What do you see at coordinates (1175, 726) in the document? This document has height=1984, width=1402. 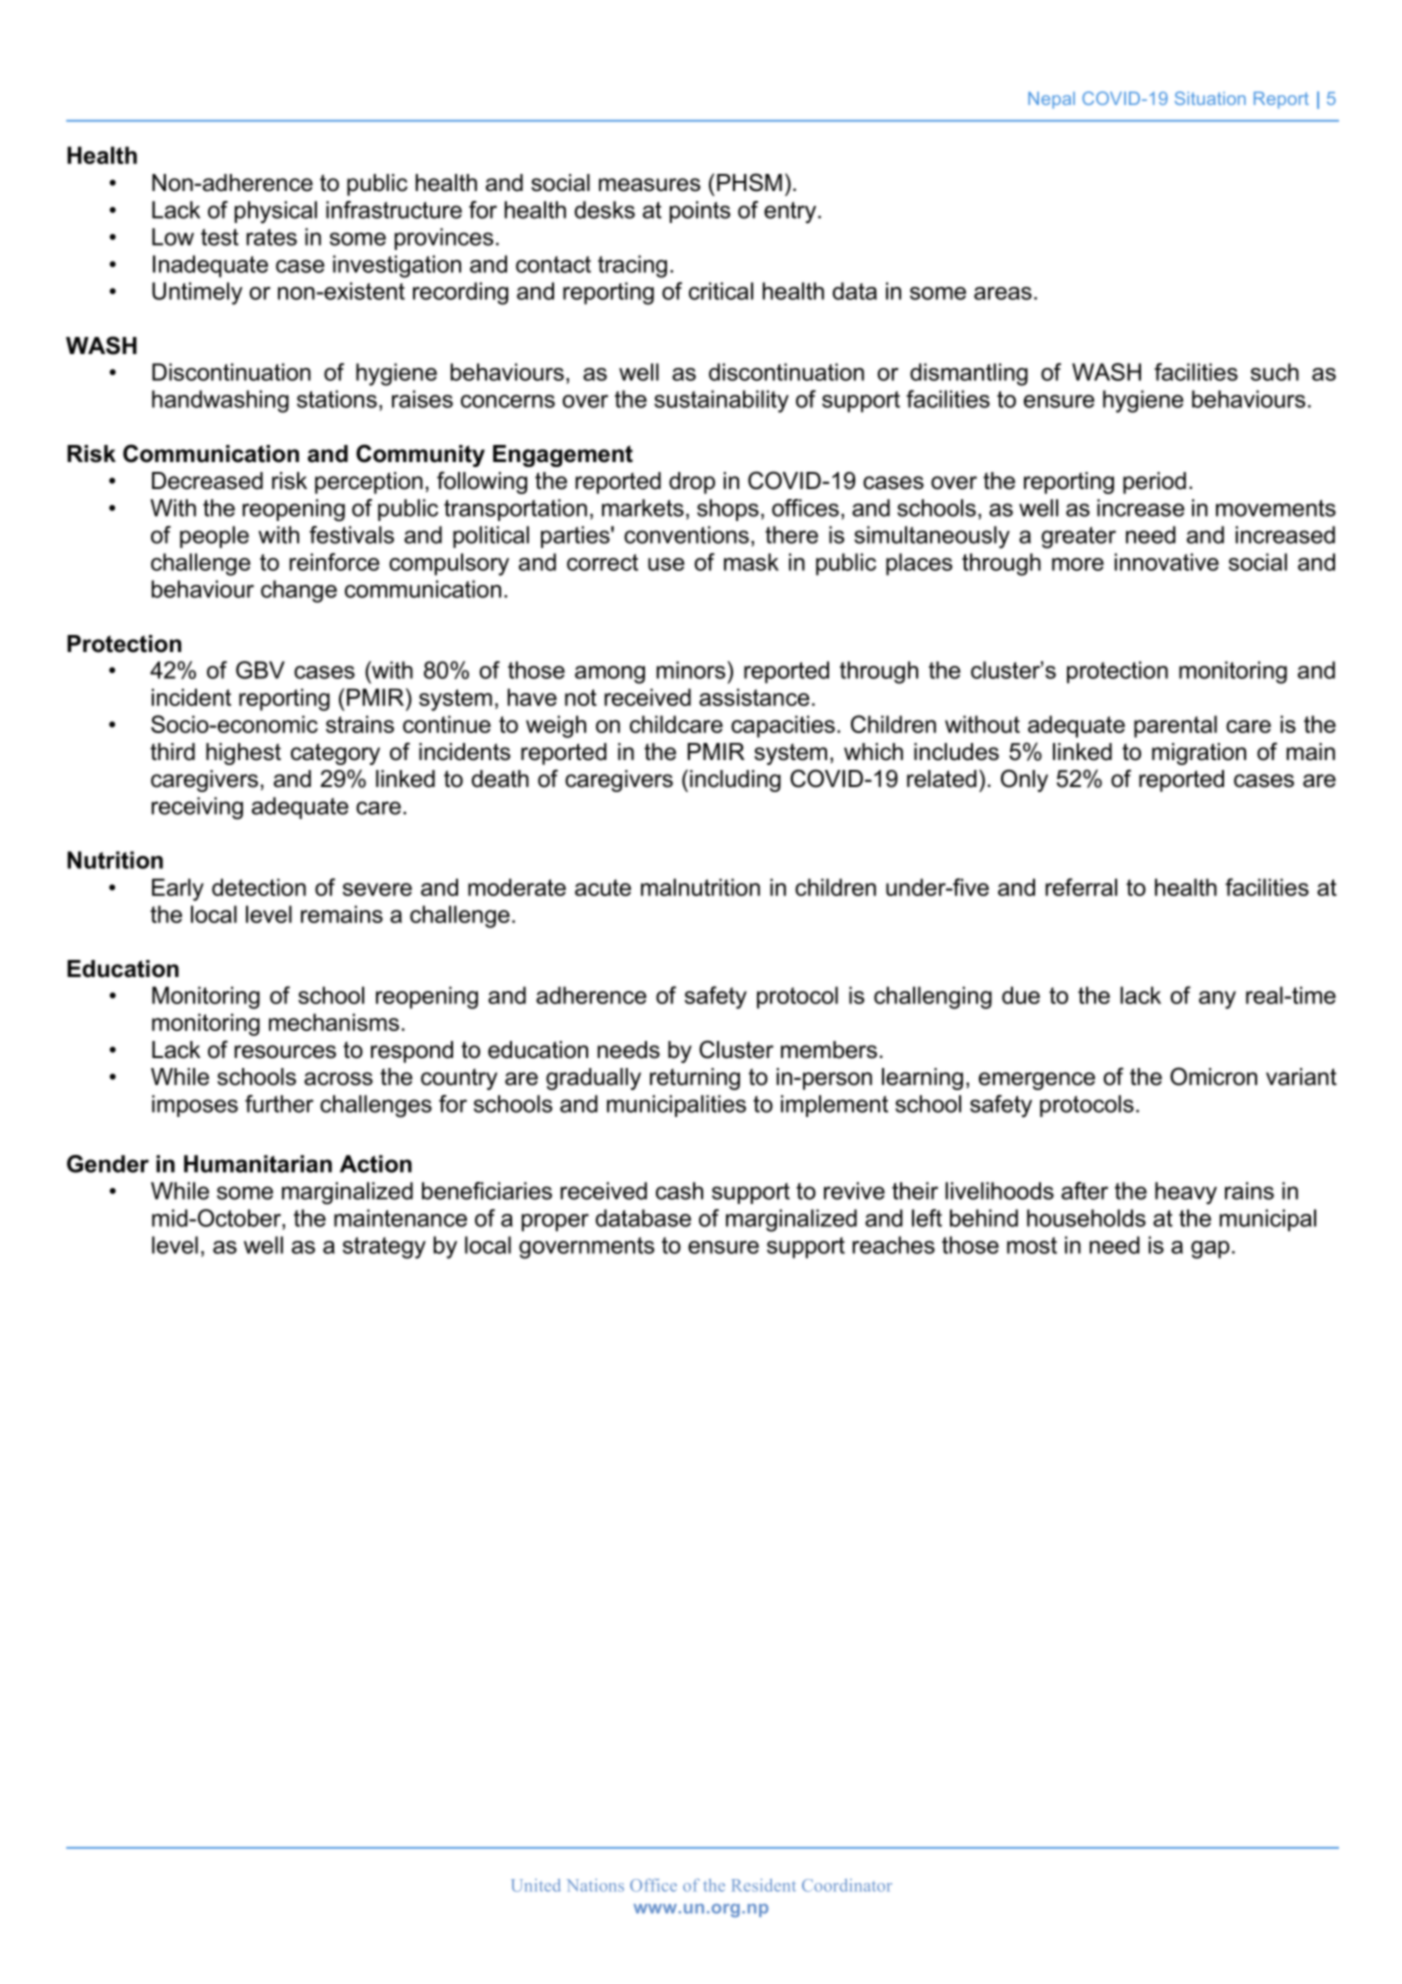 I see `parental` at bounding box center [1175, 726].
